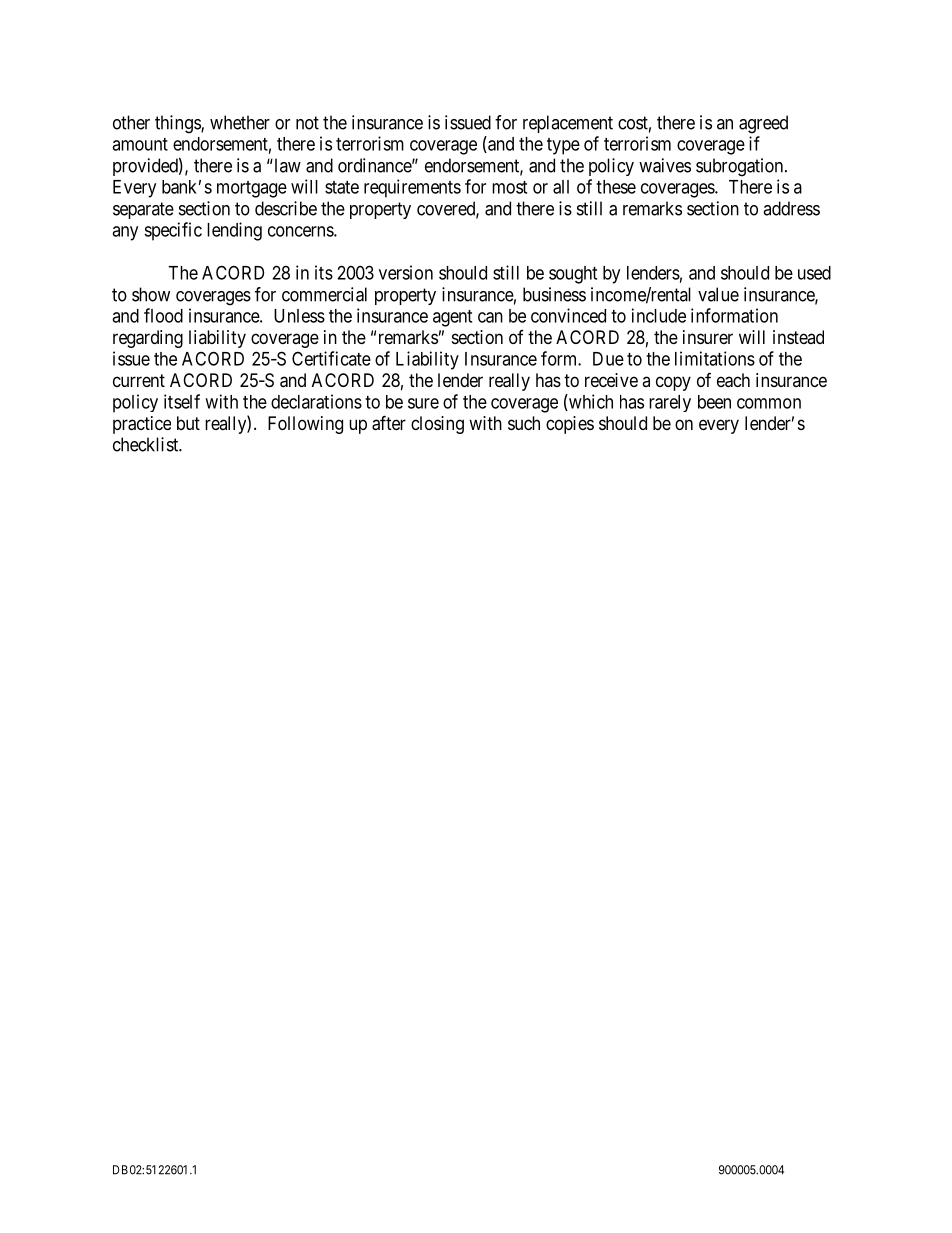 This image has width=952, height=1233. What do you see at coordinates (178, 124) in the image?
I see `things` at bounding box center [178, 124].
